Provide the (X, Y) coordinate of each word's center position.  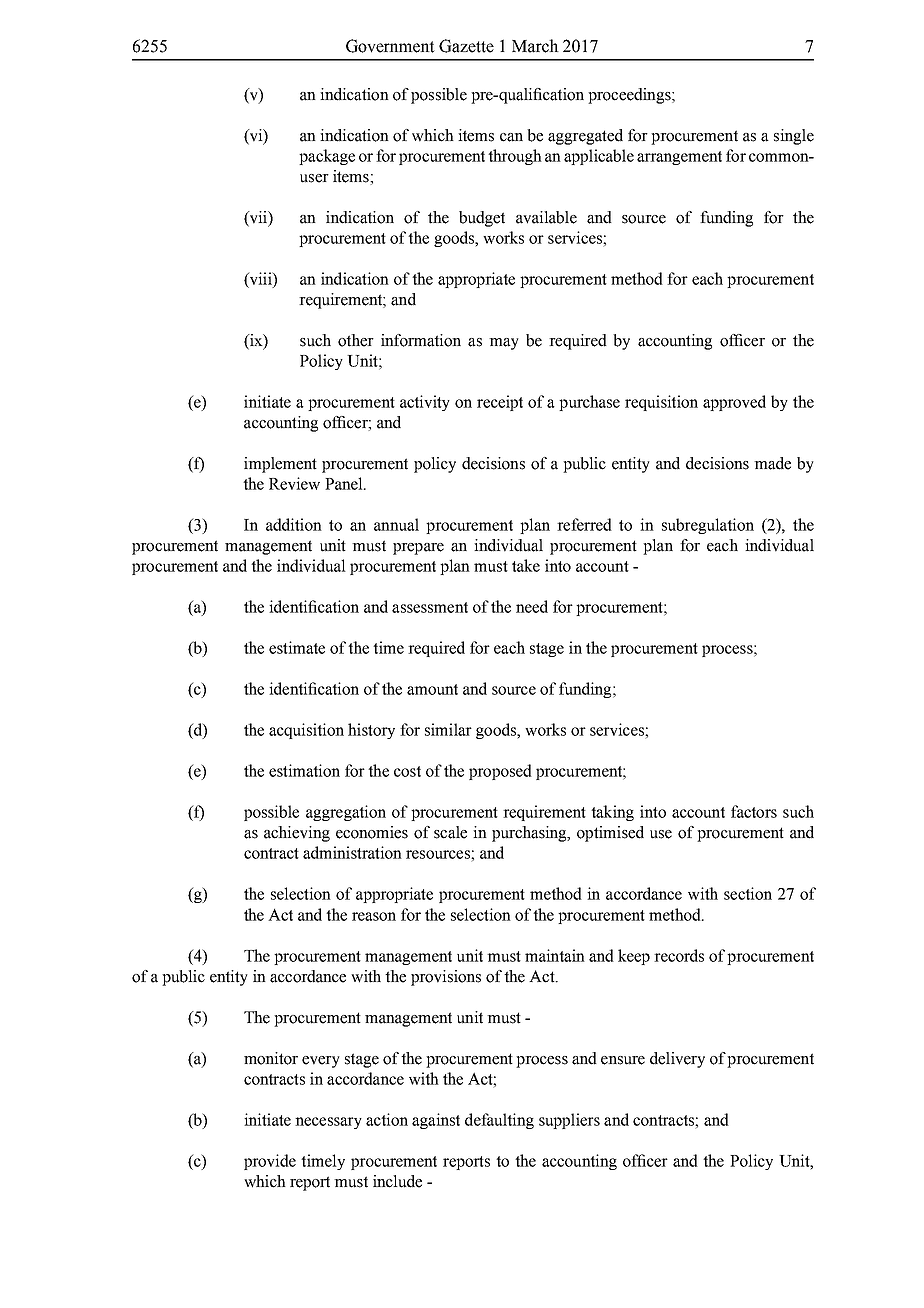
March (535, 46)
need (532, 606)
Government (390, 46)
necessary (328, 1123)
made (772, 463)
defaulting (499, 1121)
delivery (677, 1060)
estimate (297, 647)
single (794, 137)
